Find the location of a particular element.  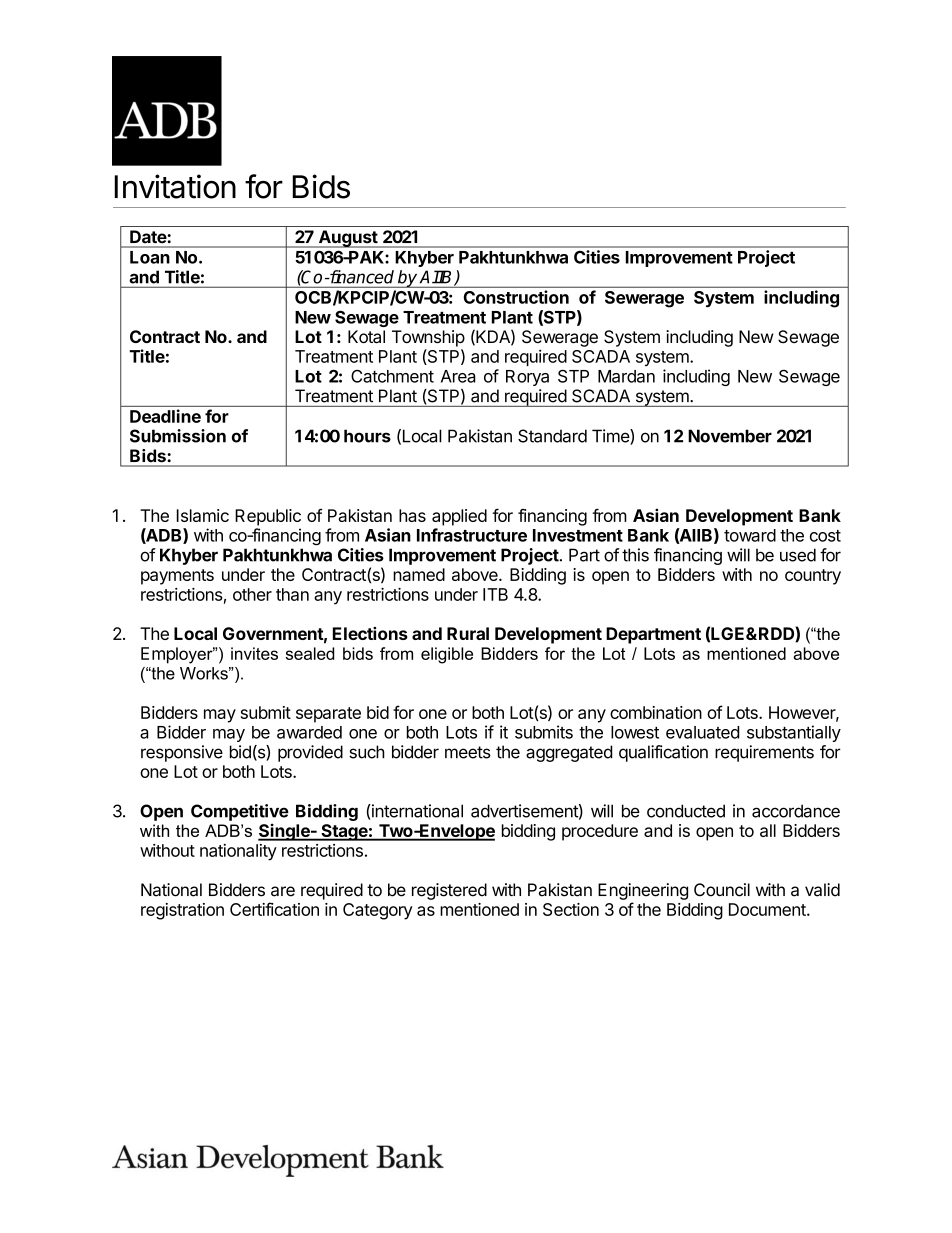

Invitation is located at coordinates (175, 186).
